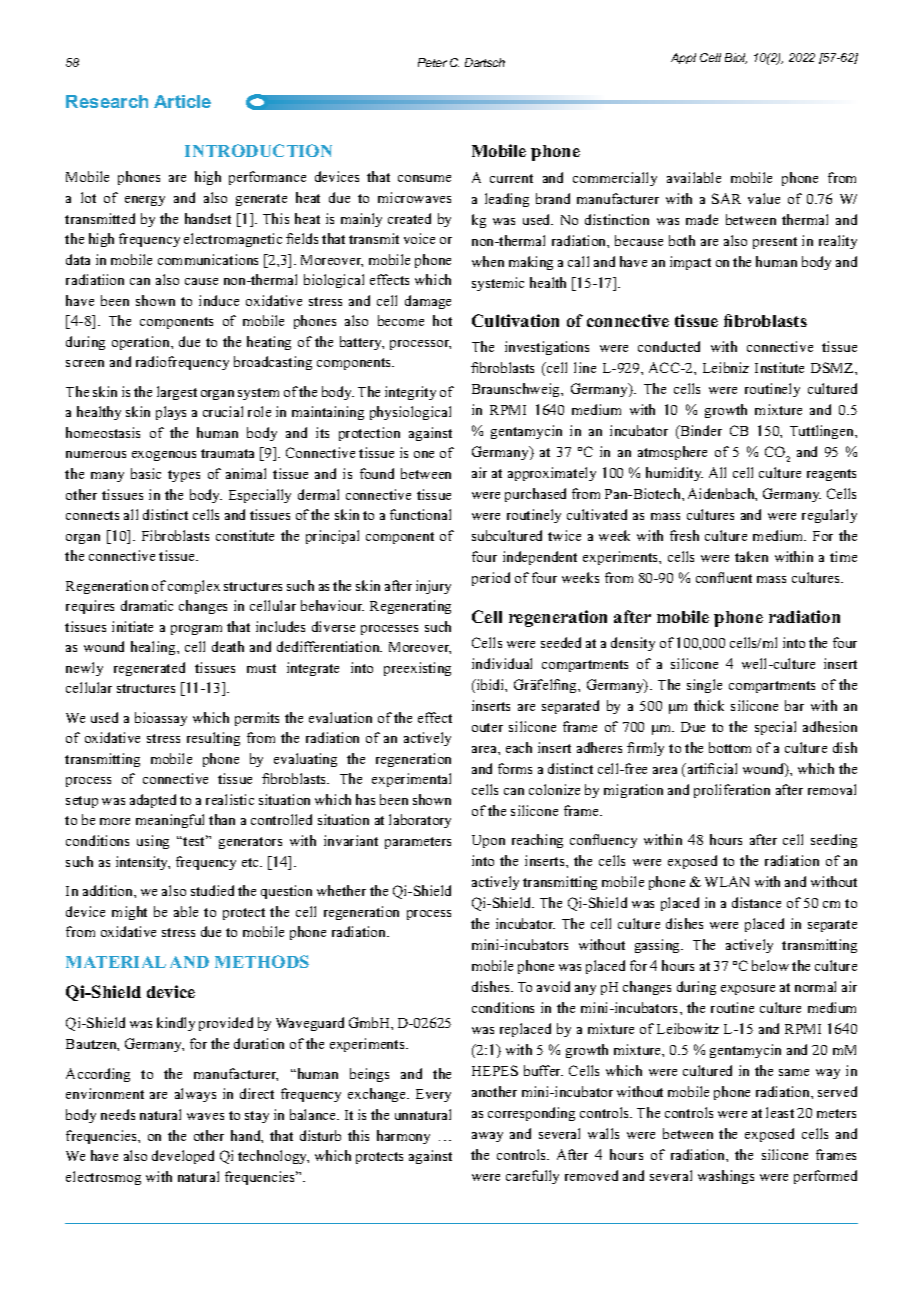  I want to click on injury, so click(433, 587).
